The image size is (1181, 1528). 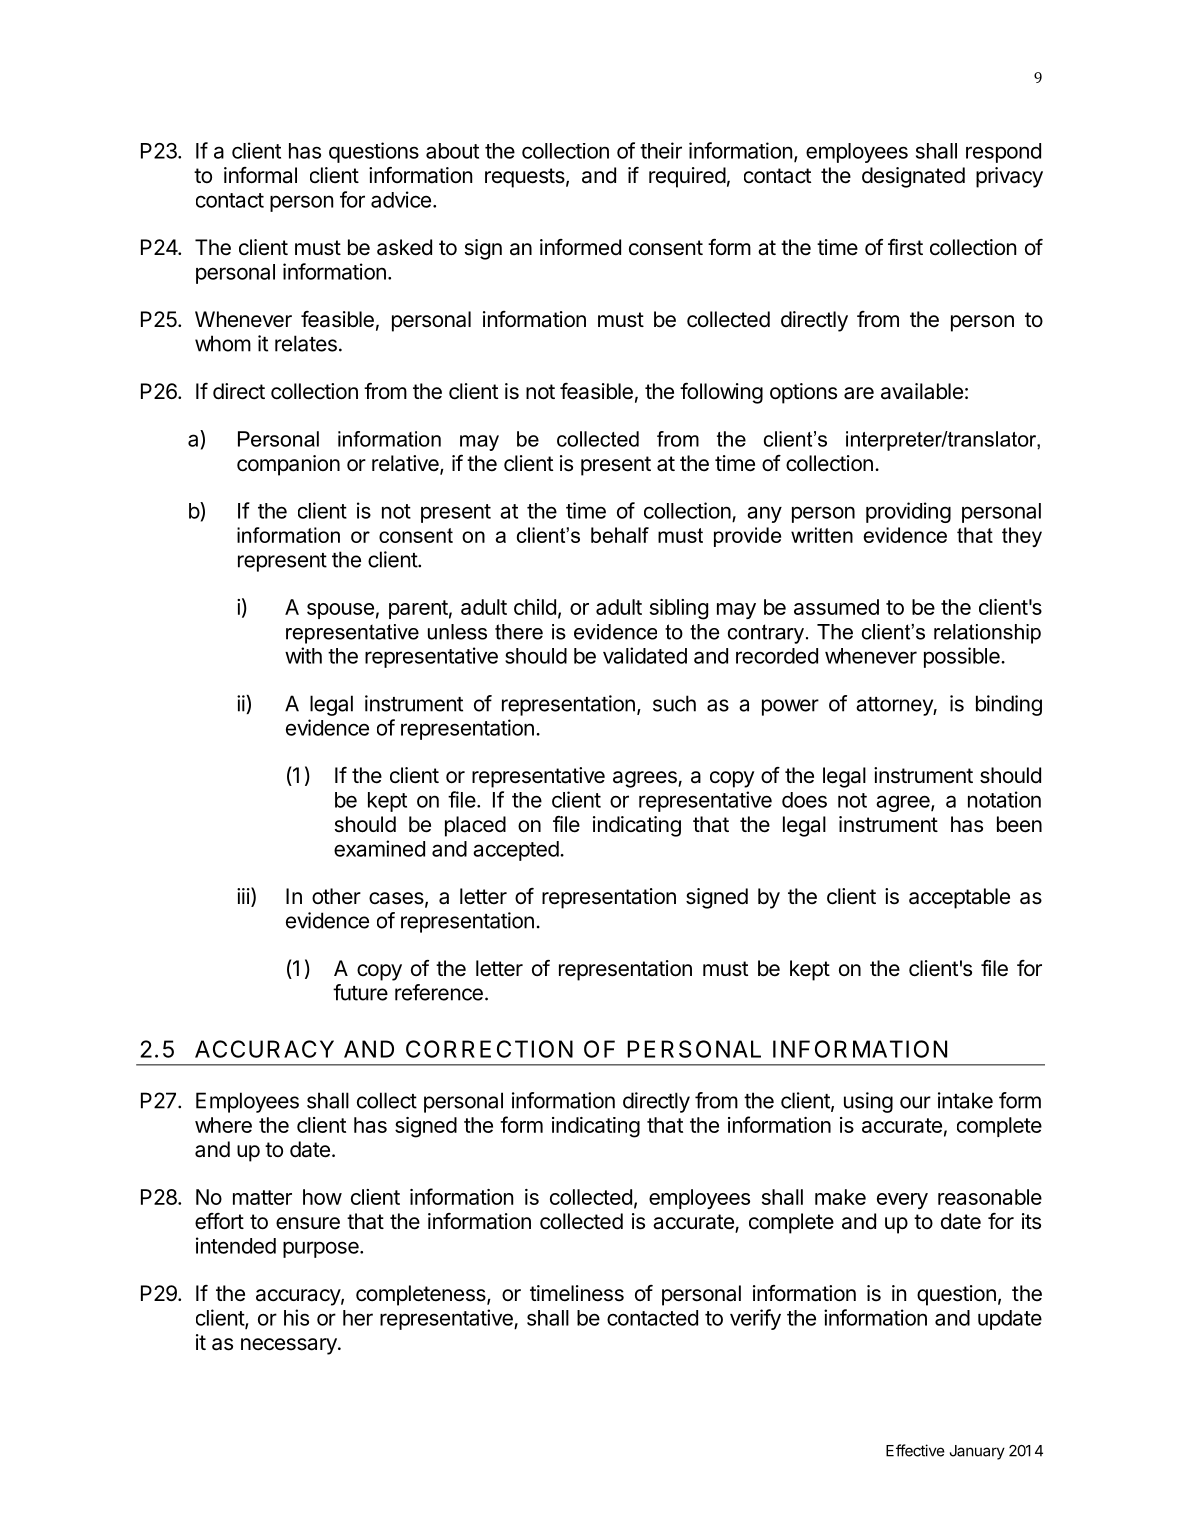 I want to click on privacy, so click(x=1009, y=177).
